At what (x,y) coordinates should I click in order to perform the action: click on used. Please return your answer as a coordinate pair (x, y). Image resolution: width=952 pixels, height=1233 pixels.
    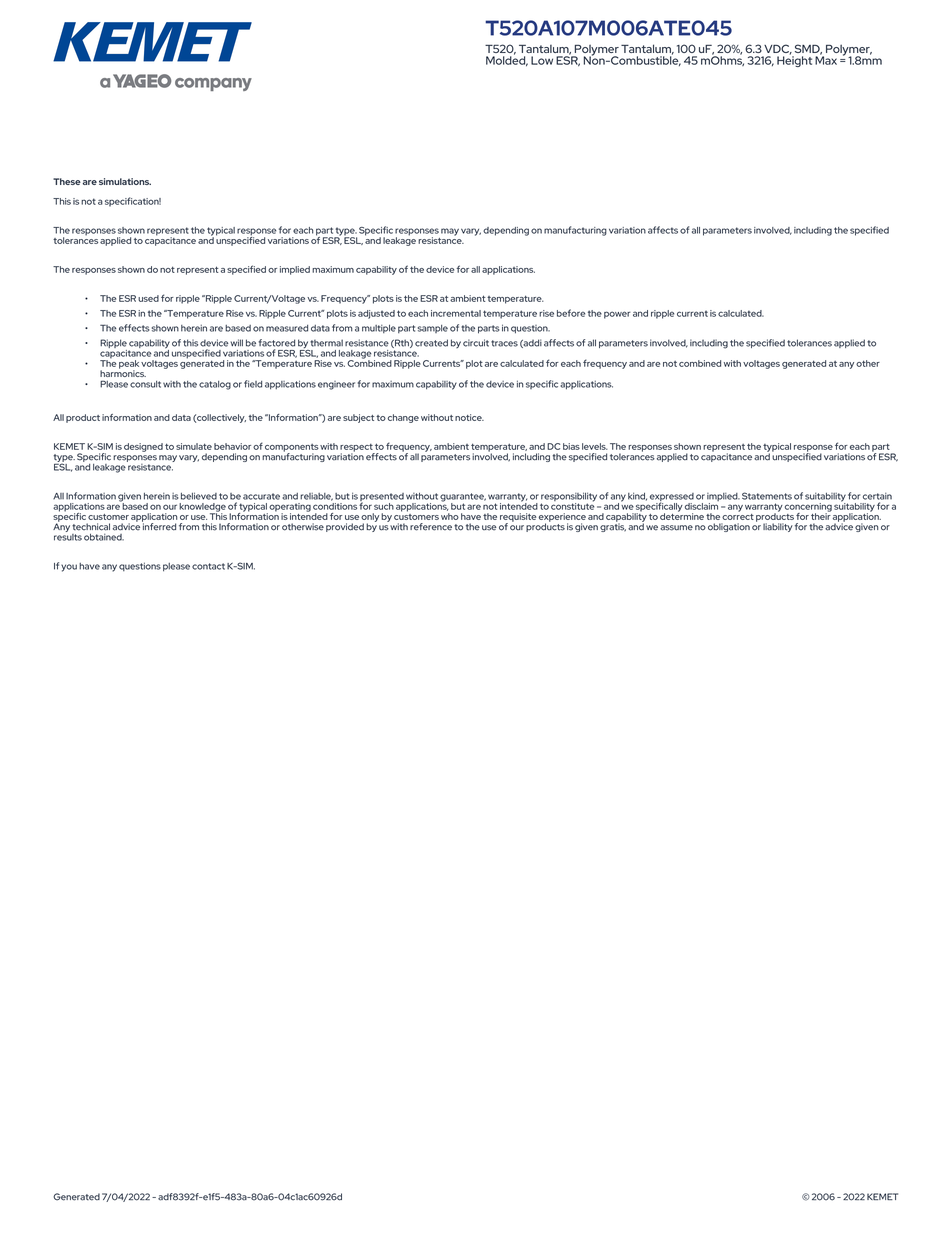
    Looking at the image, I should click on (148, 298).
